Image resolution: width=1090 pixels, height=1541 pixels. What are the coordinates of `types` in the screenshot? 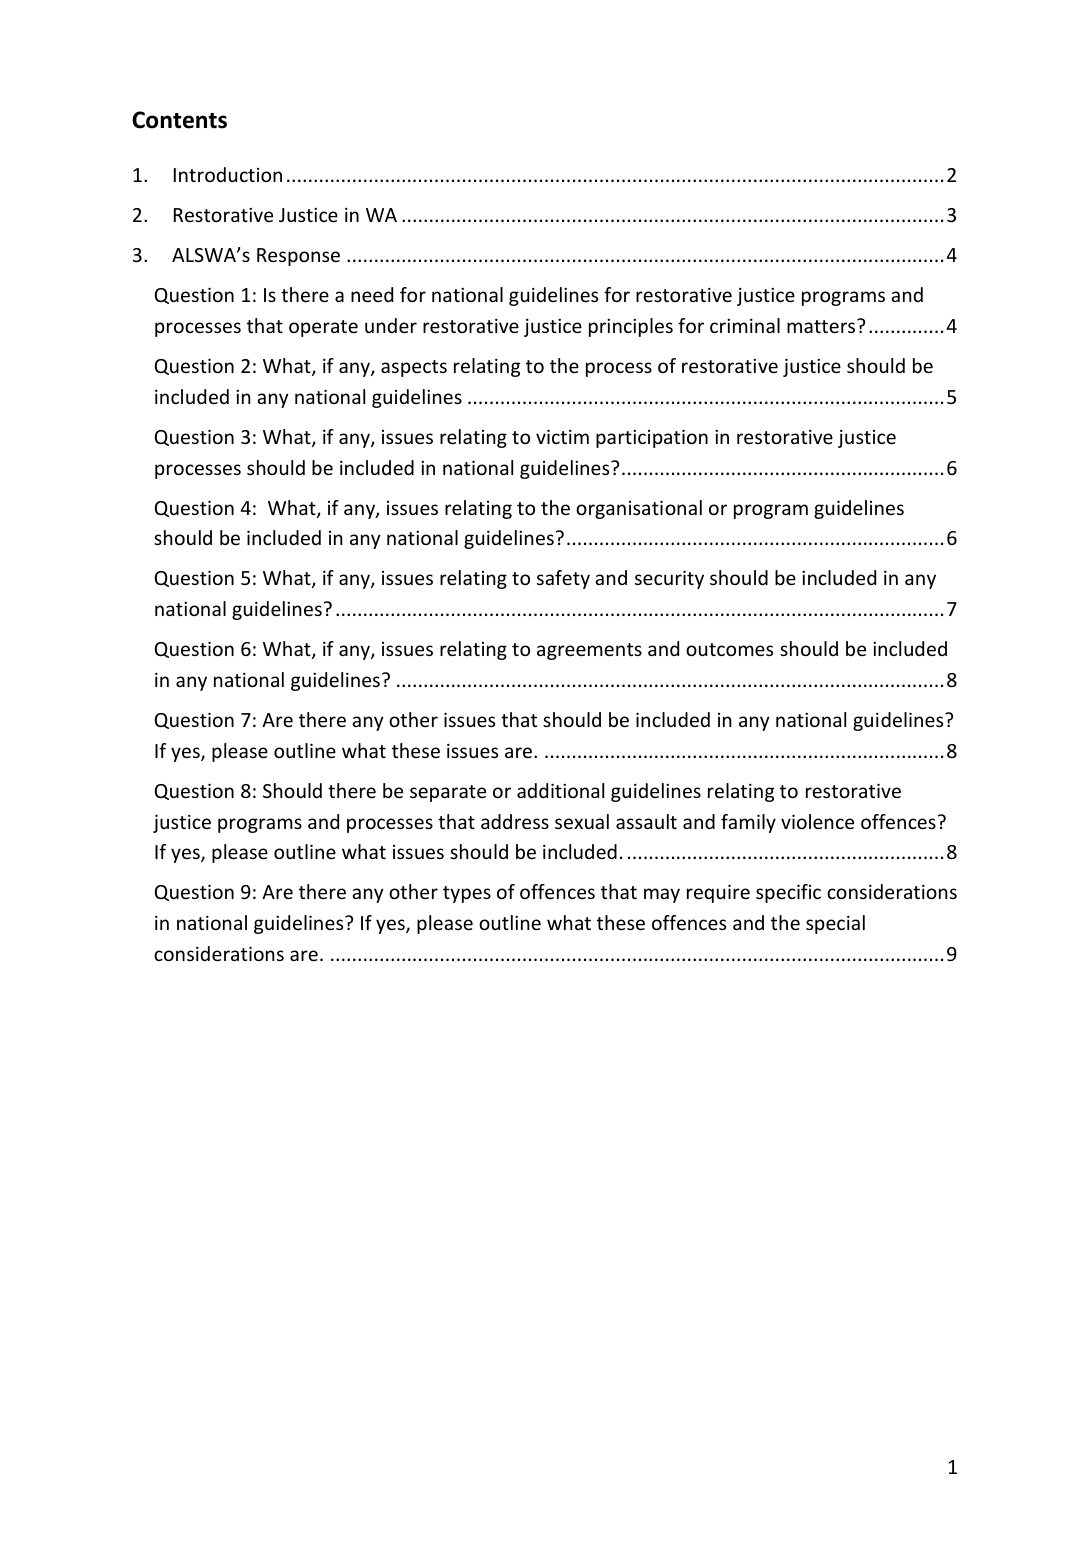 It's located at (467, 894).
